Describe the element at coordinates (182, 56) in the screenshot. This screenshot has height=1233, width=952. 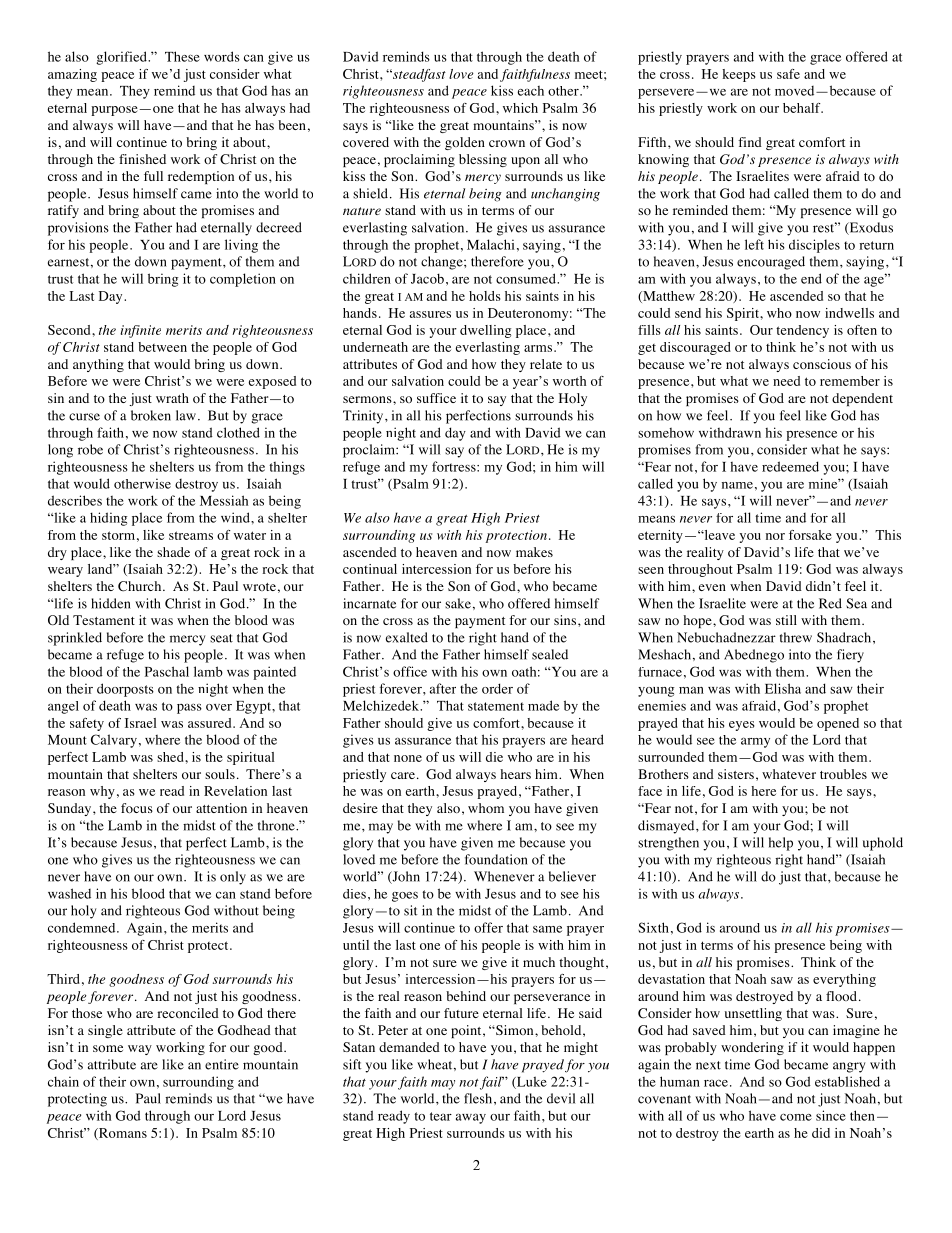
I see `These` at that location.
